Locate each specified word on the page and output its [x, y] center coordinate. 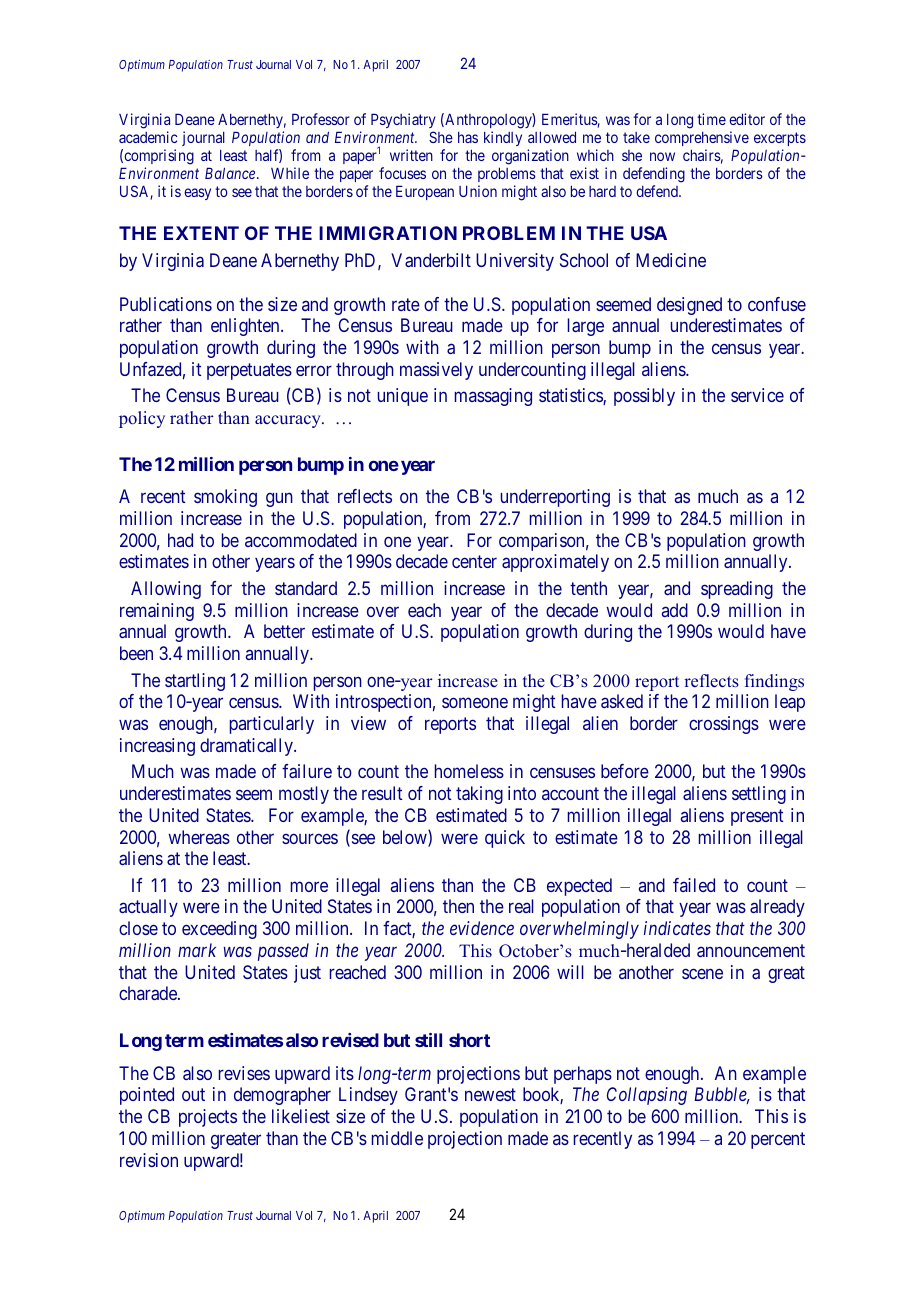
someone [475, 703]
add [675, 610]
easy [197, 194]
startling [195, 682]
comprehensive [702, 140]
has [468, 137]
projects [208, 1118]
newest [490, 1095]
